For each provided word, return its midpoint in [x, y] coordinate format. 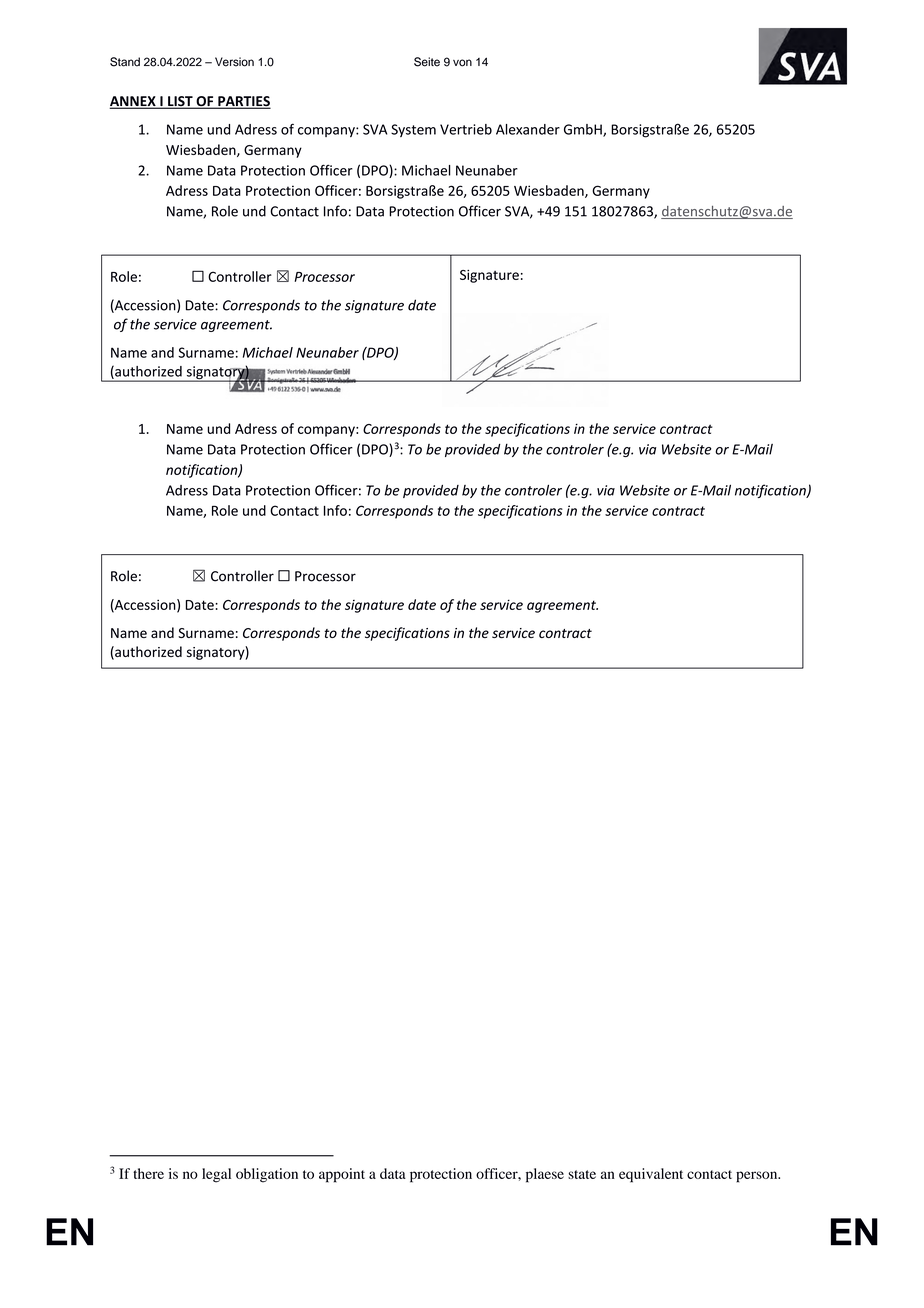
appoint [342, 1175]
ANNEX [133, 102]
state [582, 1174]
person [758, 1177]
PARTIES [243, 102]
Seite [427, 62]
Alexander [528, 129]
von [462, 63]
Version [234, 62]
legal [216, 1175]
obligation [267, 1175]
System [413, 130]
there [148, 1173]
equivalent [651, 1175]
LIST [180, 102]
